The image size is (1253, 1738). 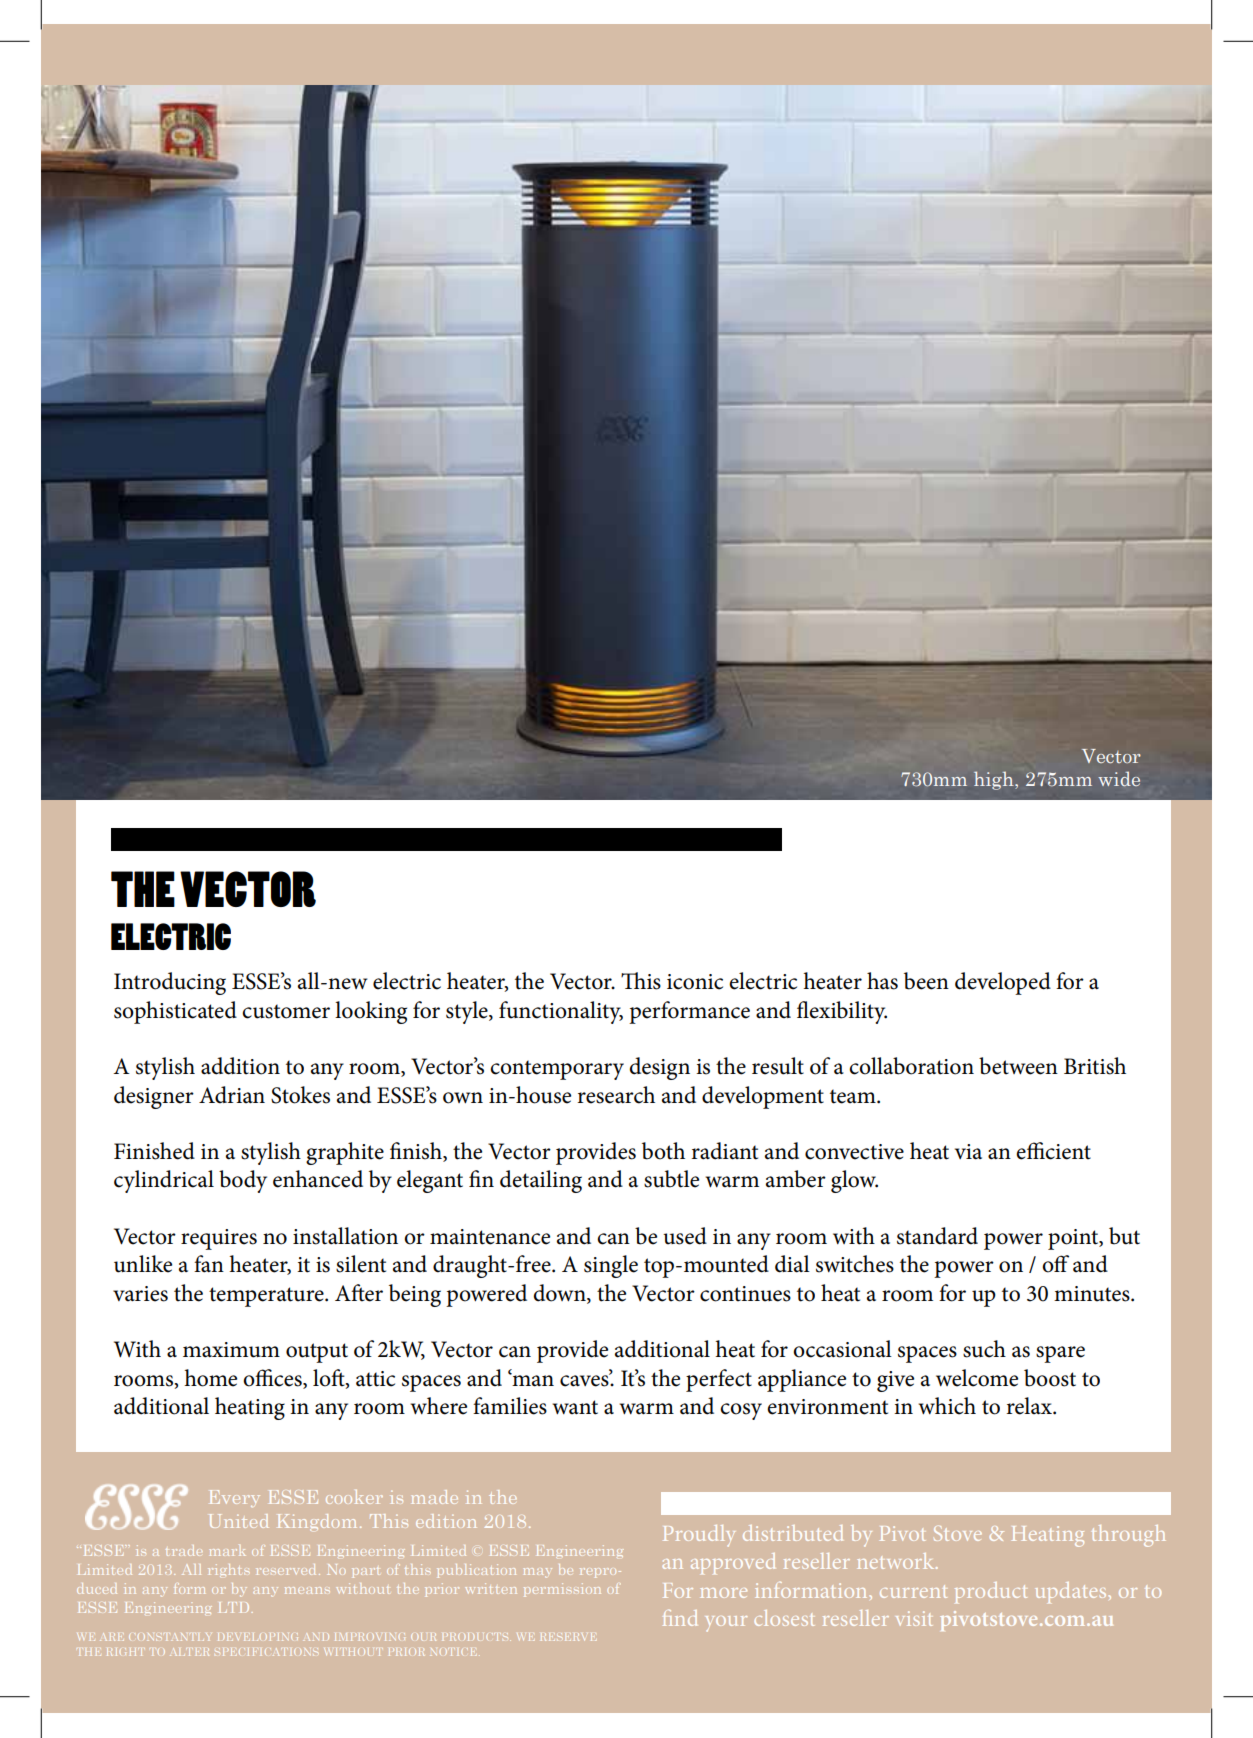 What do you see at coordinates (1070, 1592) in the image?
I see `updates` at bounding box center [1070, 1592].
